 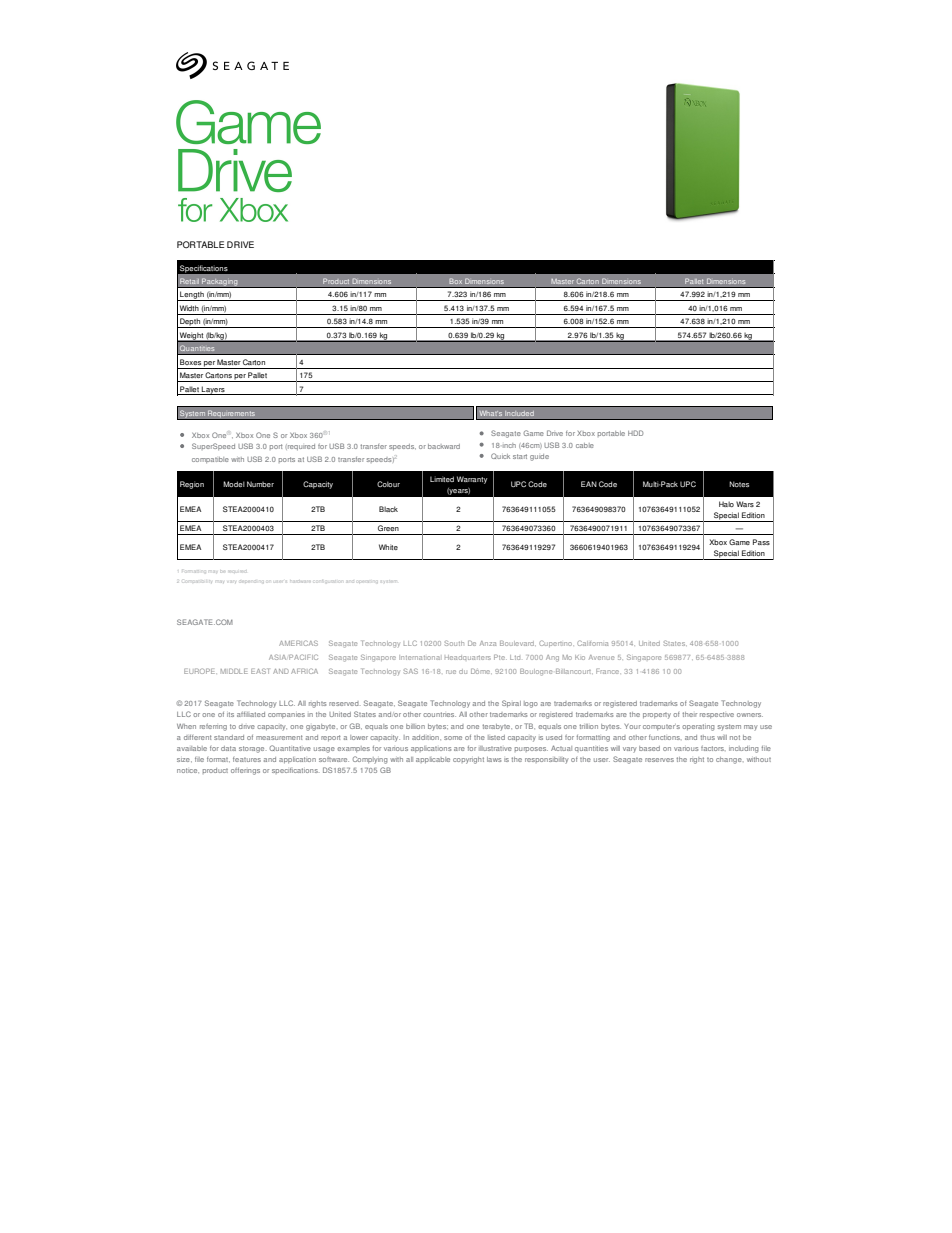 I want to click on HDD, so click(x=635, y=433).
